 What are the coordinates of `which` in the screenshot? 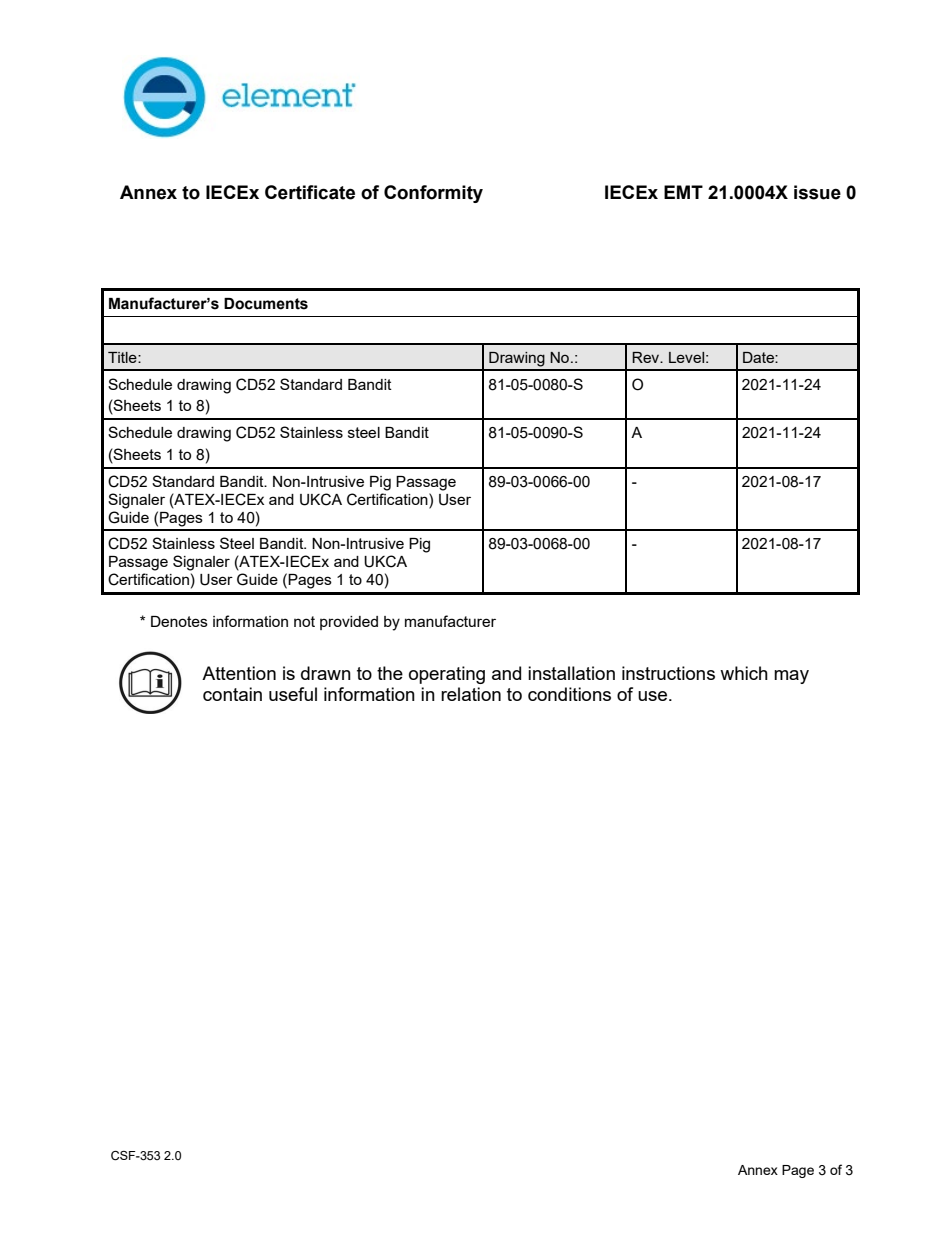 It's located at (744, 673).
